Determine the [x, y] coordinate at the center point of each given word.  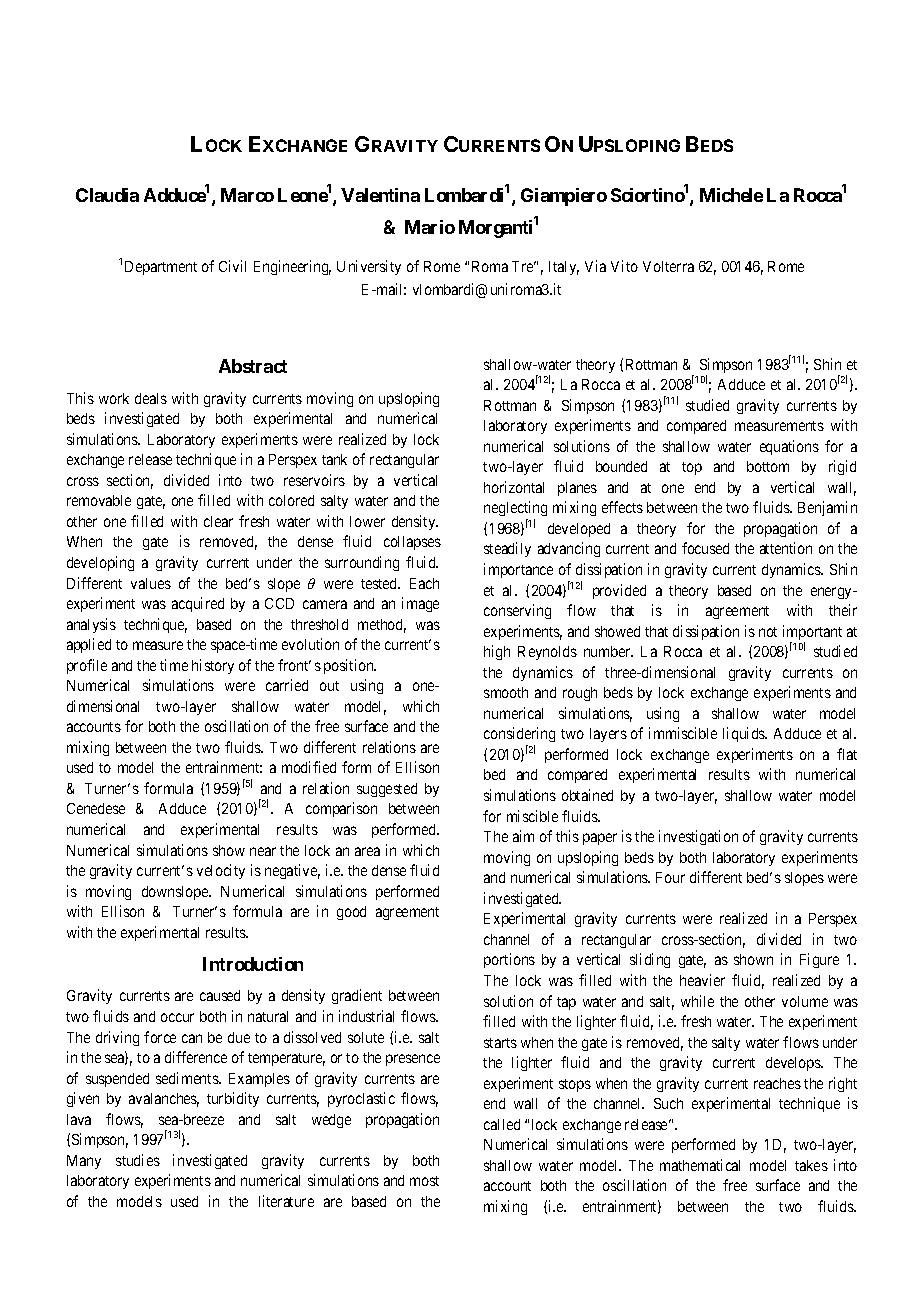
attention [786, 548]
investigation [698, 837]
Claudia [107, 195]
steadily [507, 549]
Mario [430, 227]
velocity [221, 871]
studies [138, 1160]
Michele [731, 195]
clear [218, 521]
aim [523, 836]
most [424, 1181]
